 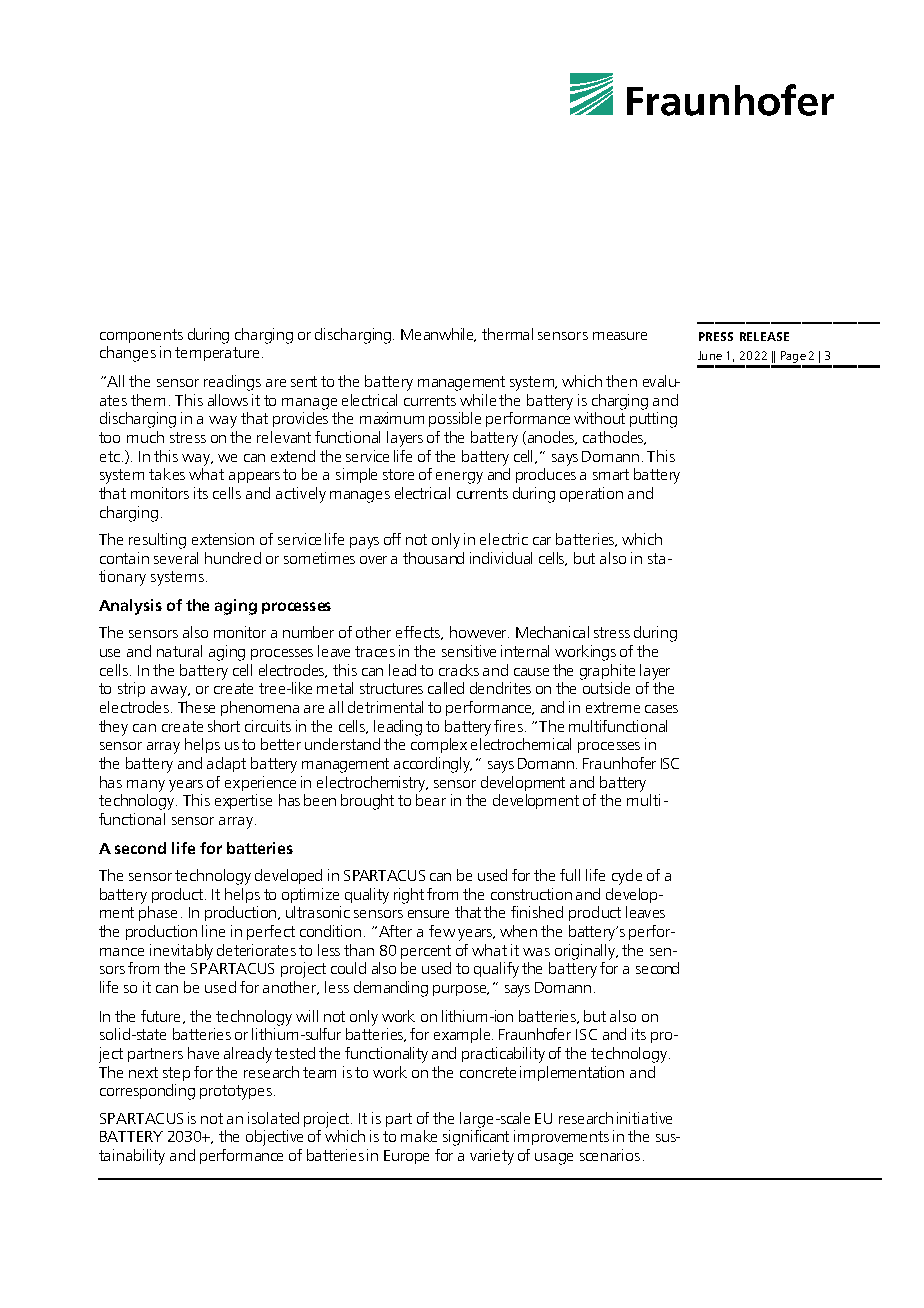 What do you see at coordinates (147, 1092) in the document?
I see `corresponding` at bounding box center [147, 1092].
